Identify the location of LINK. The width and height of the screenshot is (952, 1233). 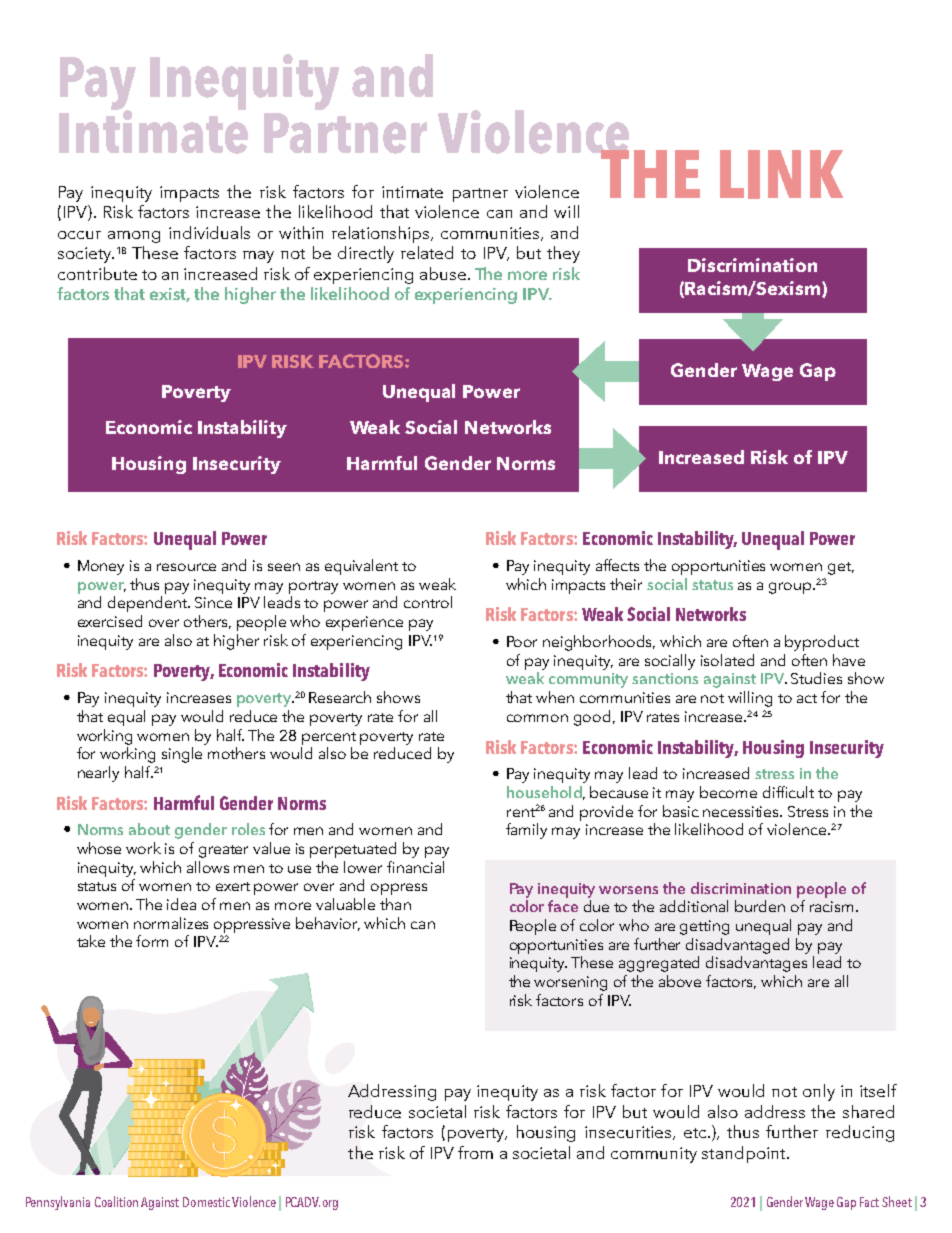
(781, 174).
